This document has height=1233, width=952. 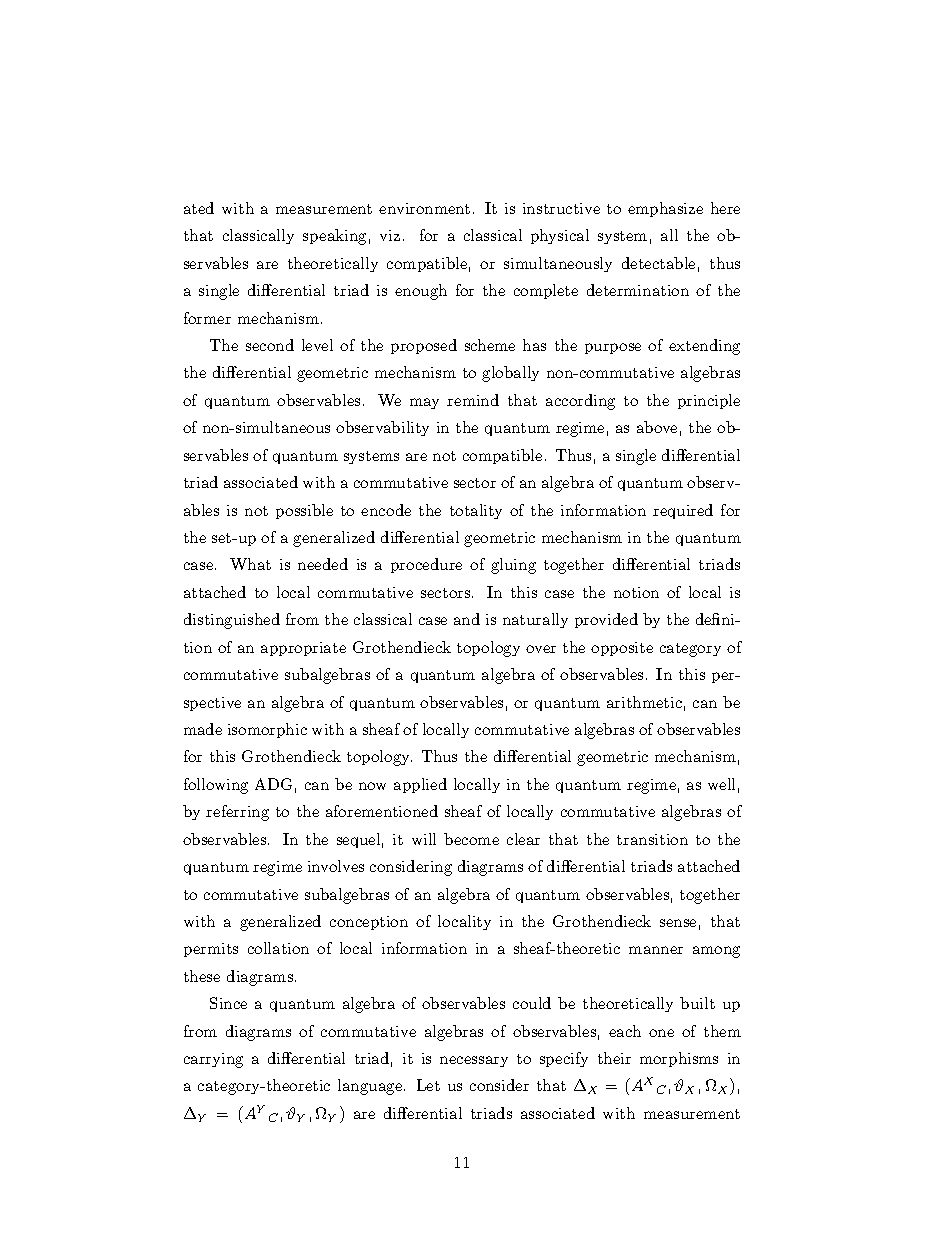 I want to click on environment, so click(x=424, y=208).
